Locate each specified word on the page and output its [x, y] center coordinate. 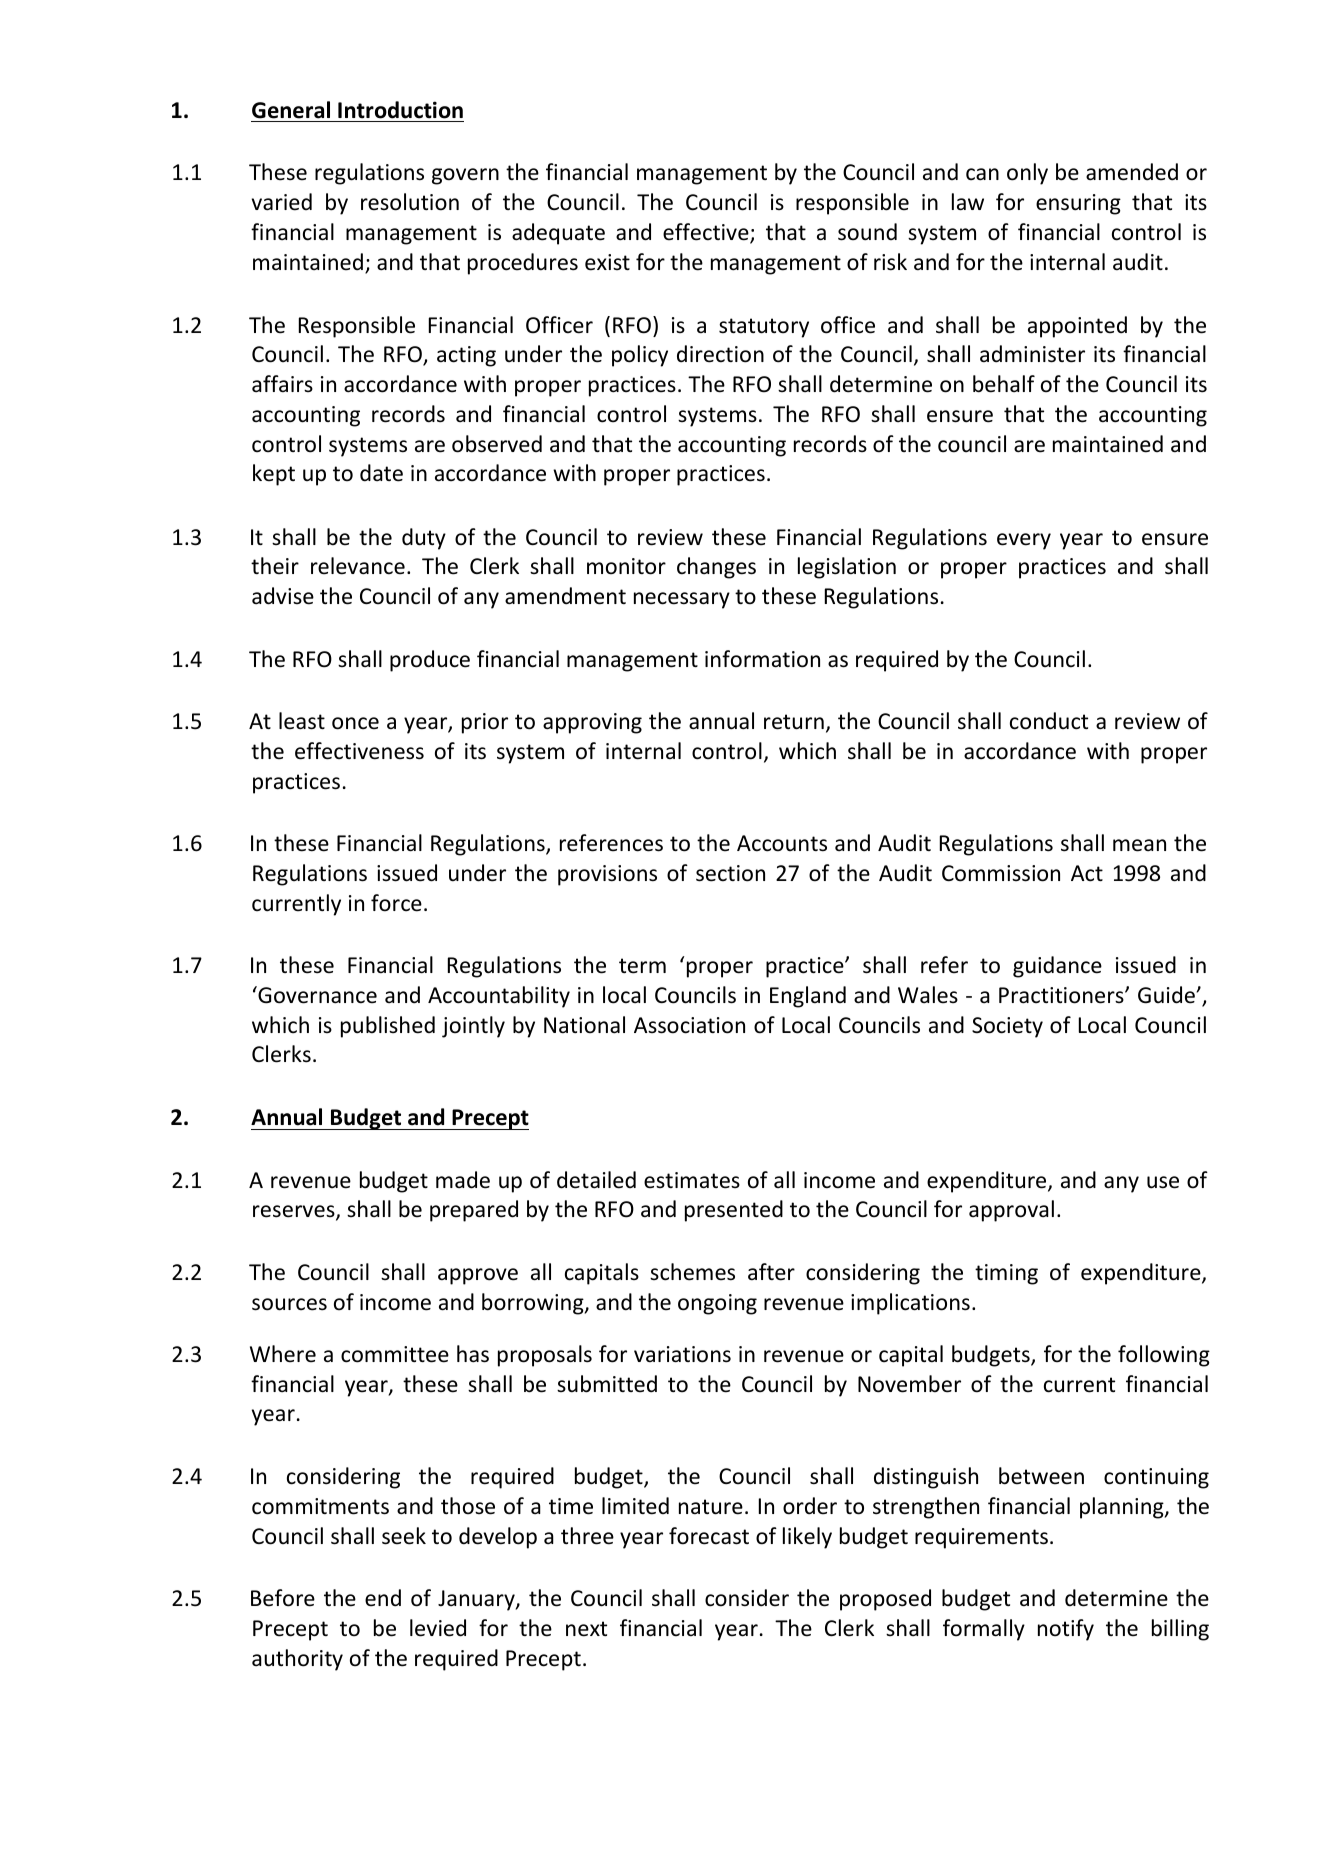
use [1163, 1182]
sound [867, 232]
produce [430, 661]
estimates [692, 1180]
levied [438, 1628]
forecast [709, 1536]
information [762, 659]
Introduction [400, 110]
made [463, 1180]
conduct [1049, 721]
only [1027, 174]
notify [1066, 1630]
